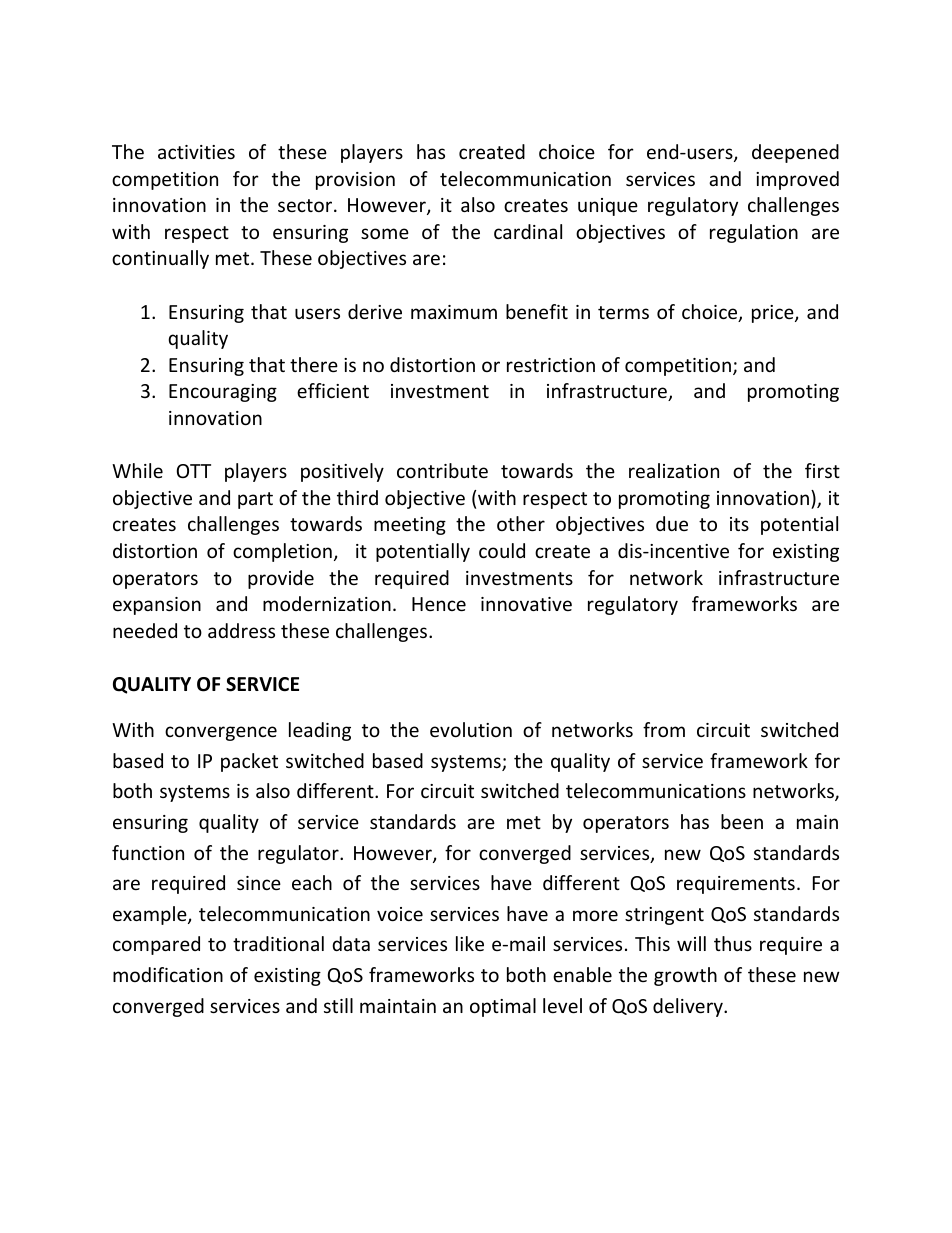 Image resolution: width=952 pixels, height=1233 pixels. I want to click on modification, so click(168, 974).
